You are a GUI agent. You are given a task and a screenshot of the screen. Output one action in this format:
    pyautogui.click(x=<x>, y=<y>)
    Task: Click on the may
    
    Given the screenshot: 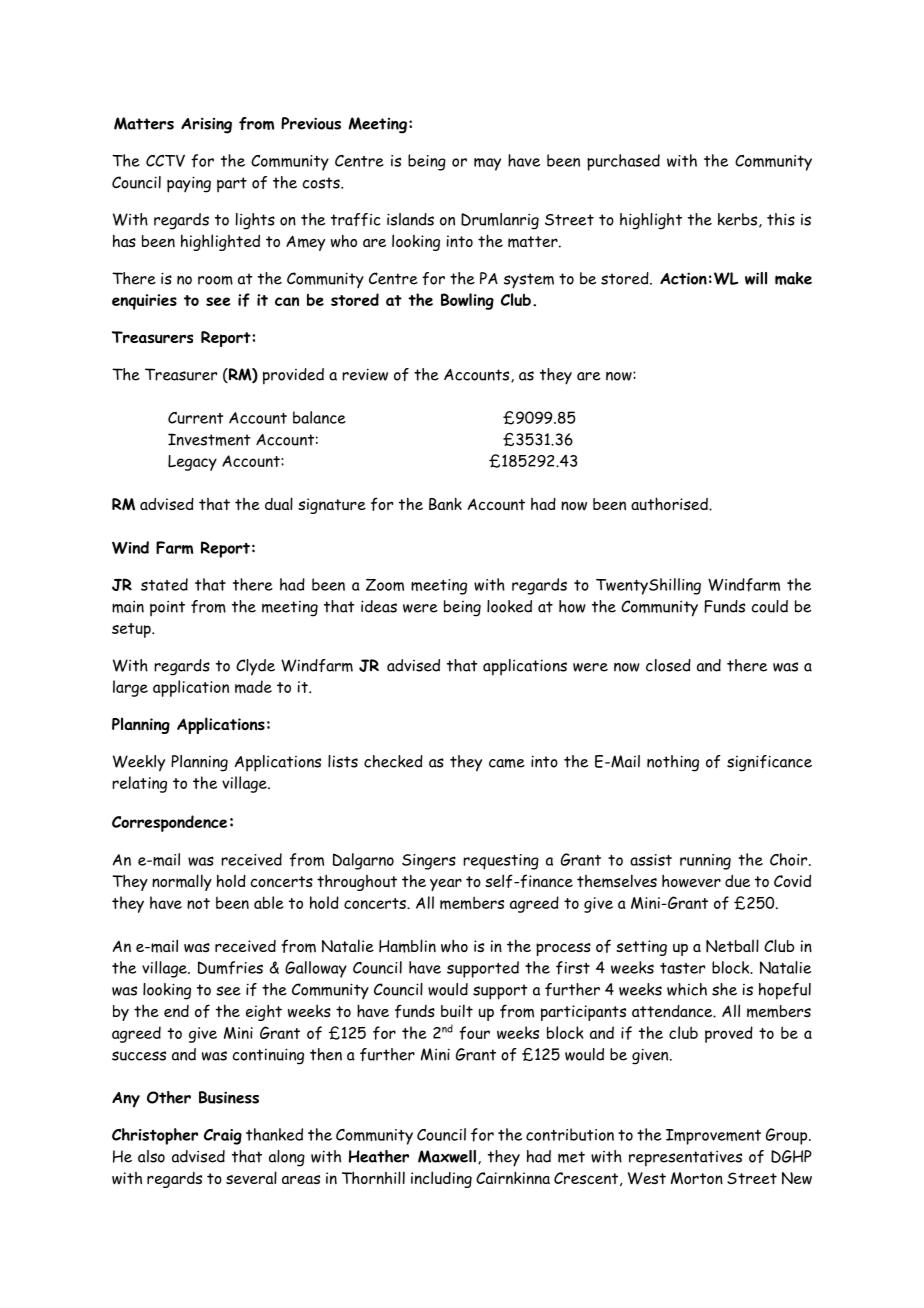 What is the action you would take?
    pyautogui.click(x=487, y=164)
